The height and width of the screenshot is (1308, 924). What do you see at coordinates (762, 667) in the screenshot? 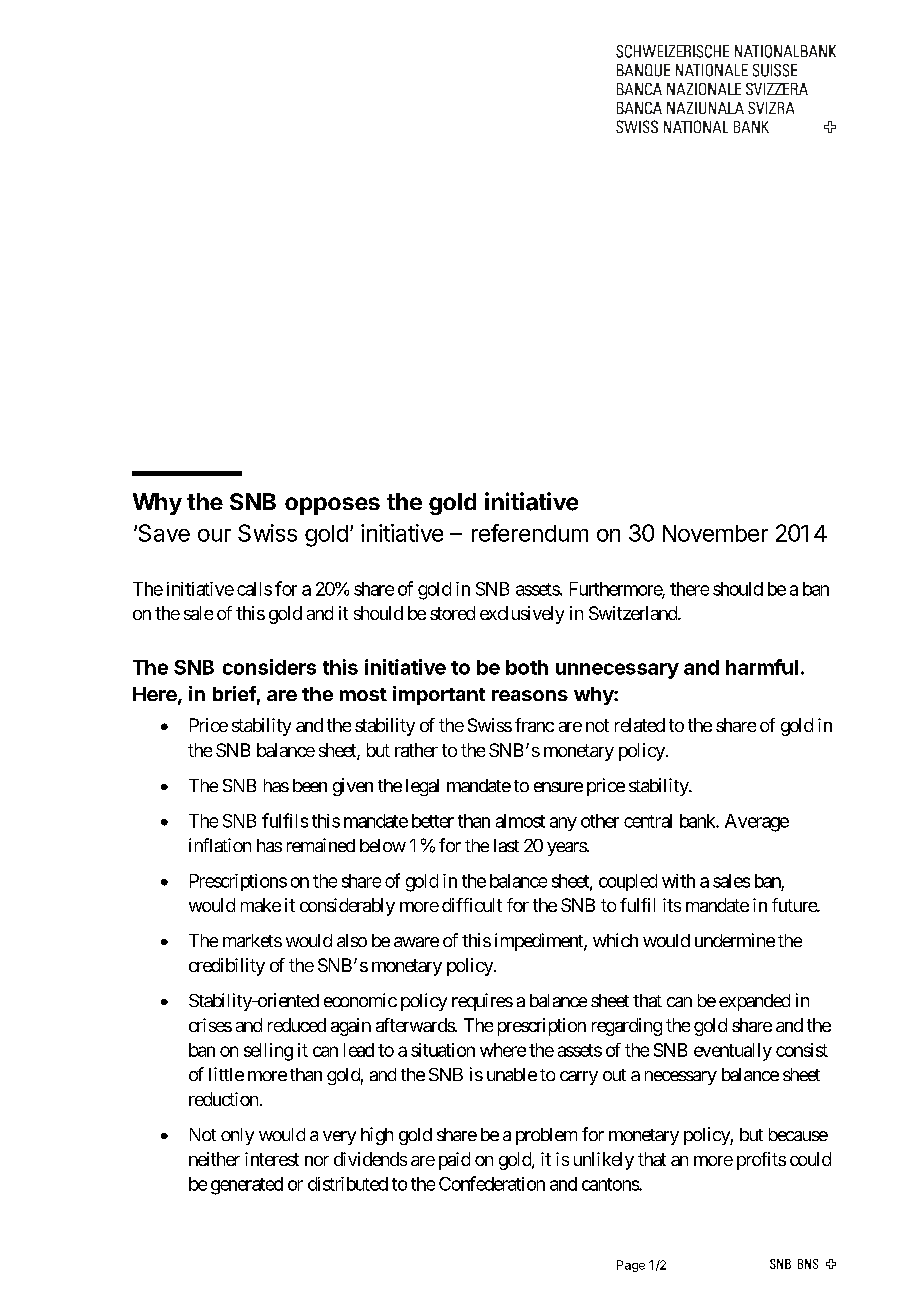
I see `harmful` at bounding box center [762, 667].
